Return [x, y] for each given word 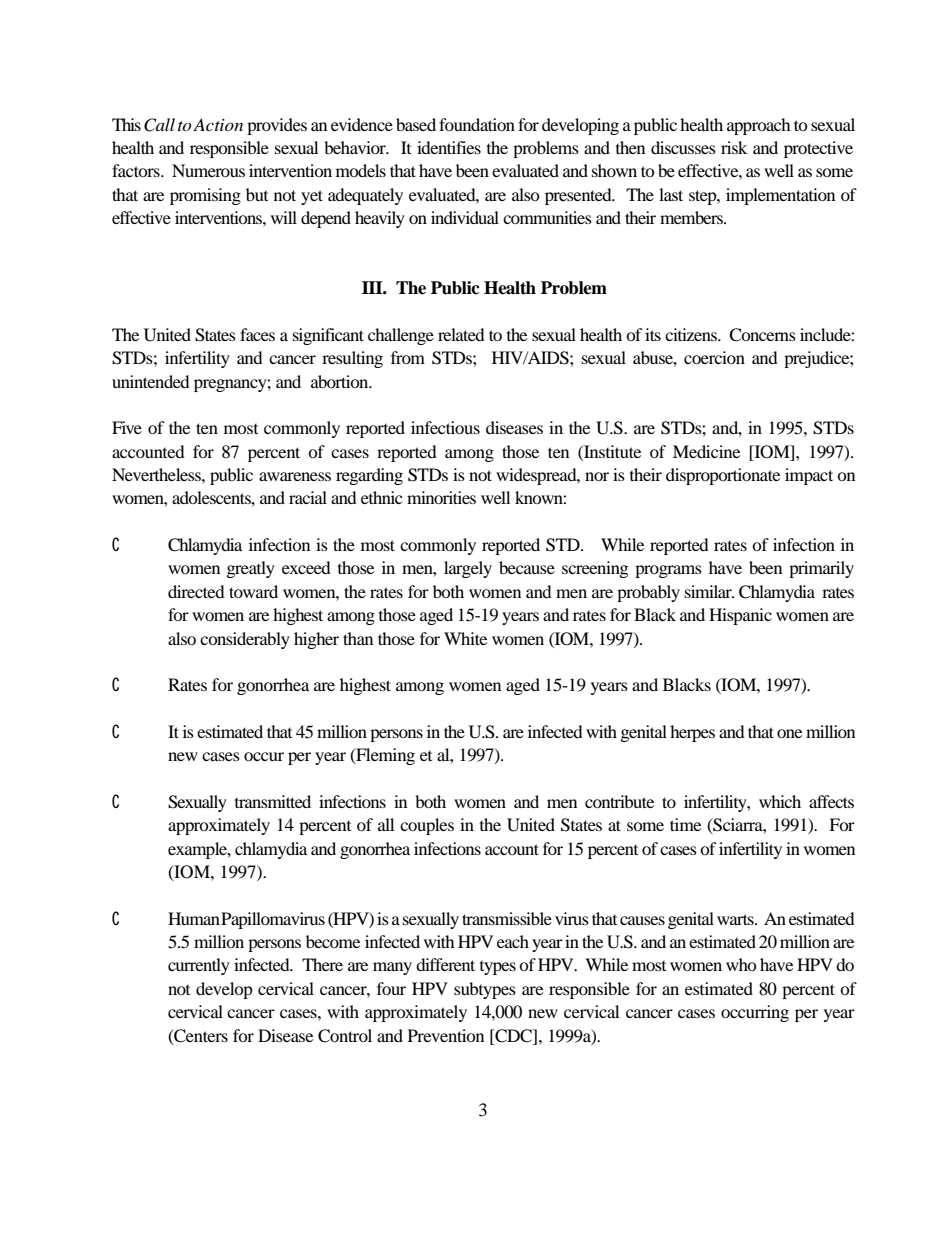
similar [709, 591]
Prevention [446, 1035]
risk [734, 147]
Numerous [208, 170]
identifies [449, 147]
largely [468, 569]
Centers [200, 1036]
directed [196, 591]
